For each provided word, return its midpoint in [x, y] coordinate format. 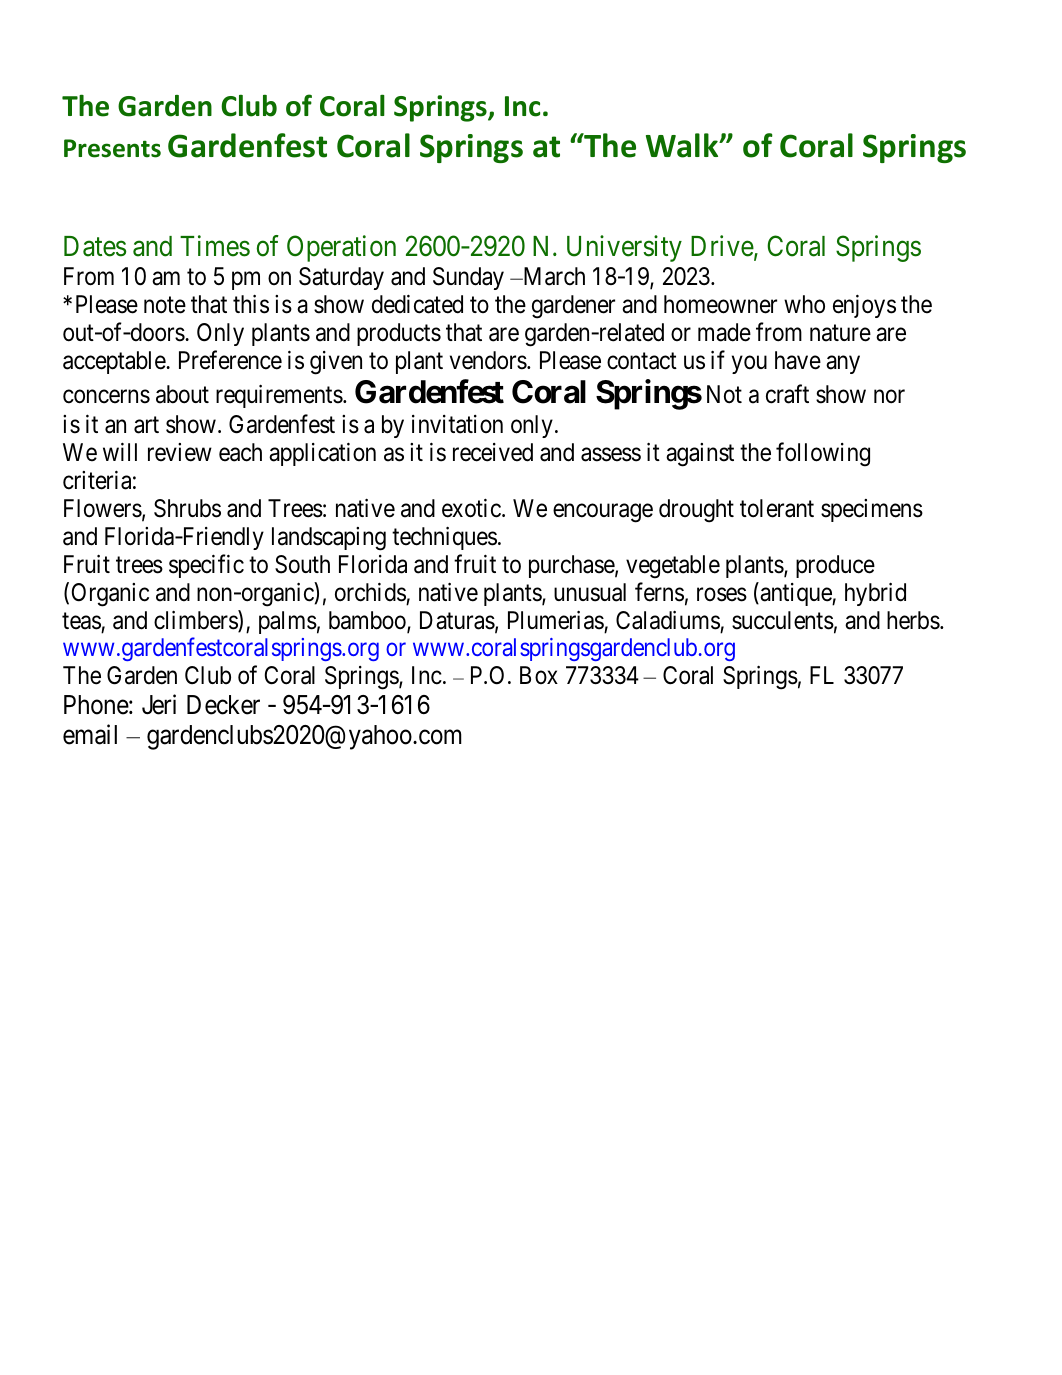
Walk [683, 145]
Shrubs [187, 508]
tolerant [777, 508]
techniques [444, 538]
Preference [230, 360]
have [798, 360]
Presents [112, 148]
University [624, 248]
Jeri [159, 704]
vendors [488, 360]
